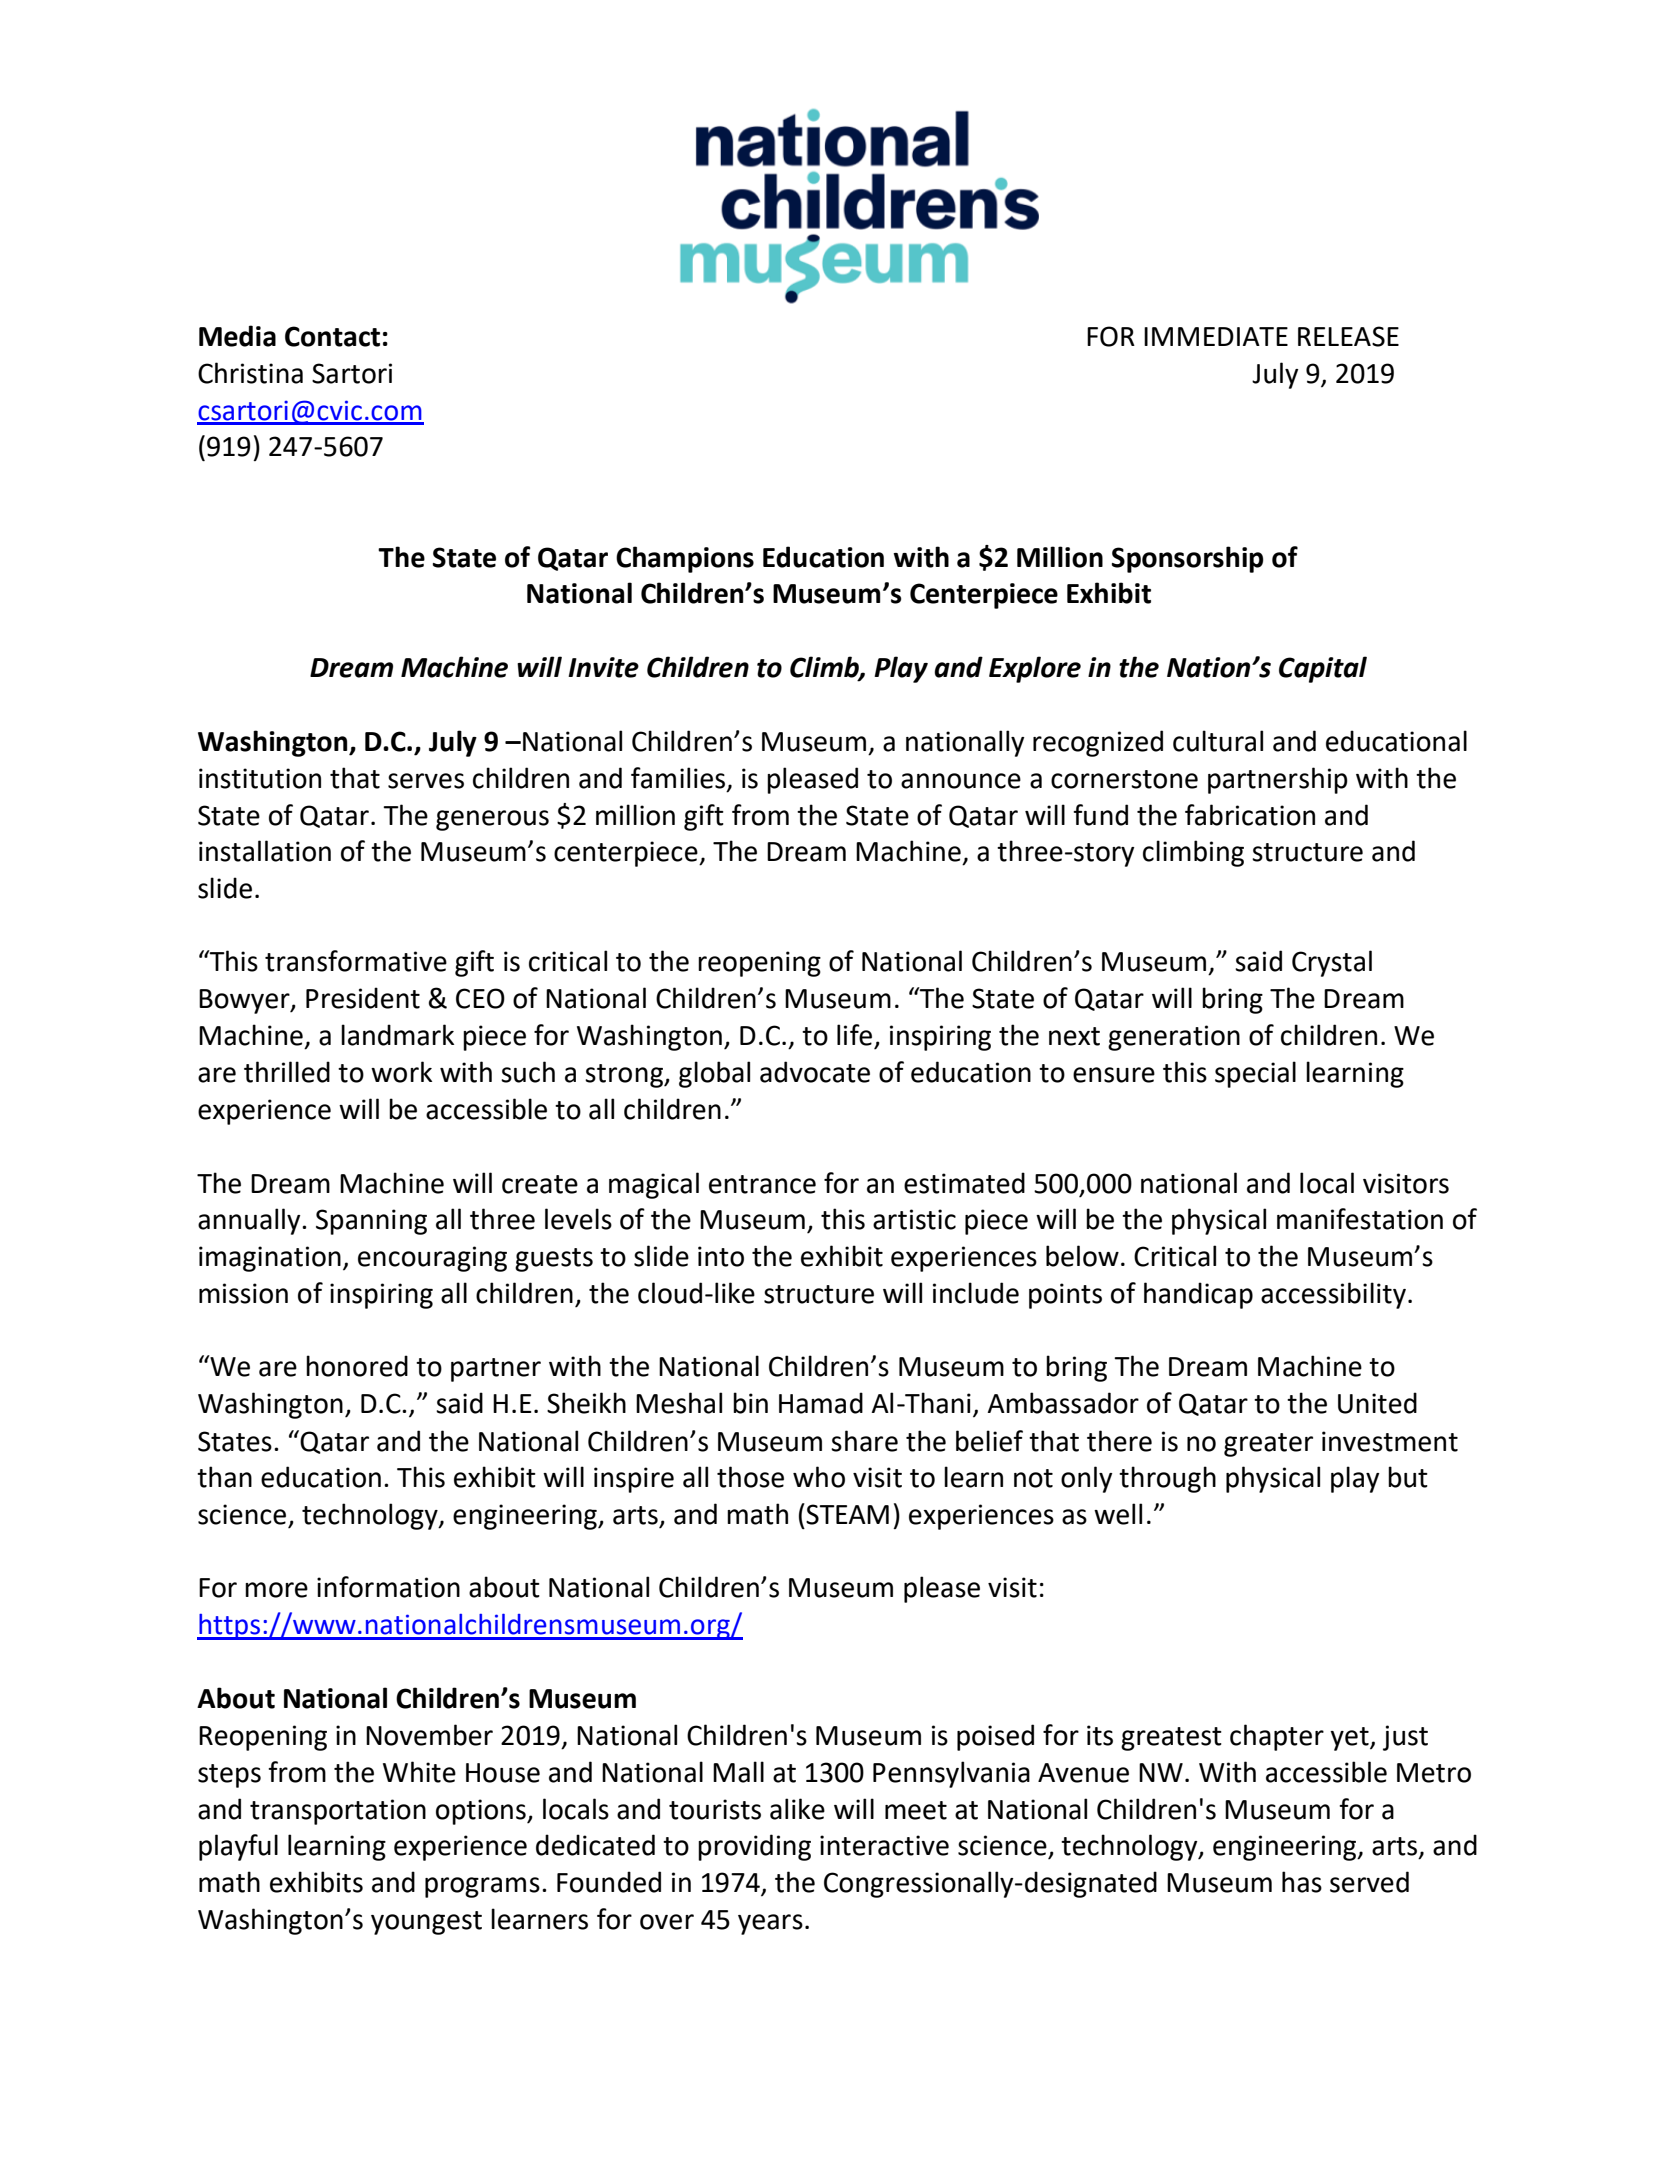 Image resolution: width=1677 pixels, height=2171 pixels. I want to click on youngest, so click(426, 1923).
